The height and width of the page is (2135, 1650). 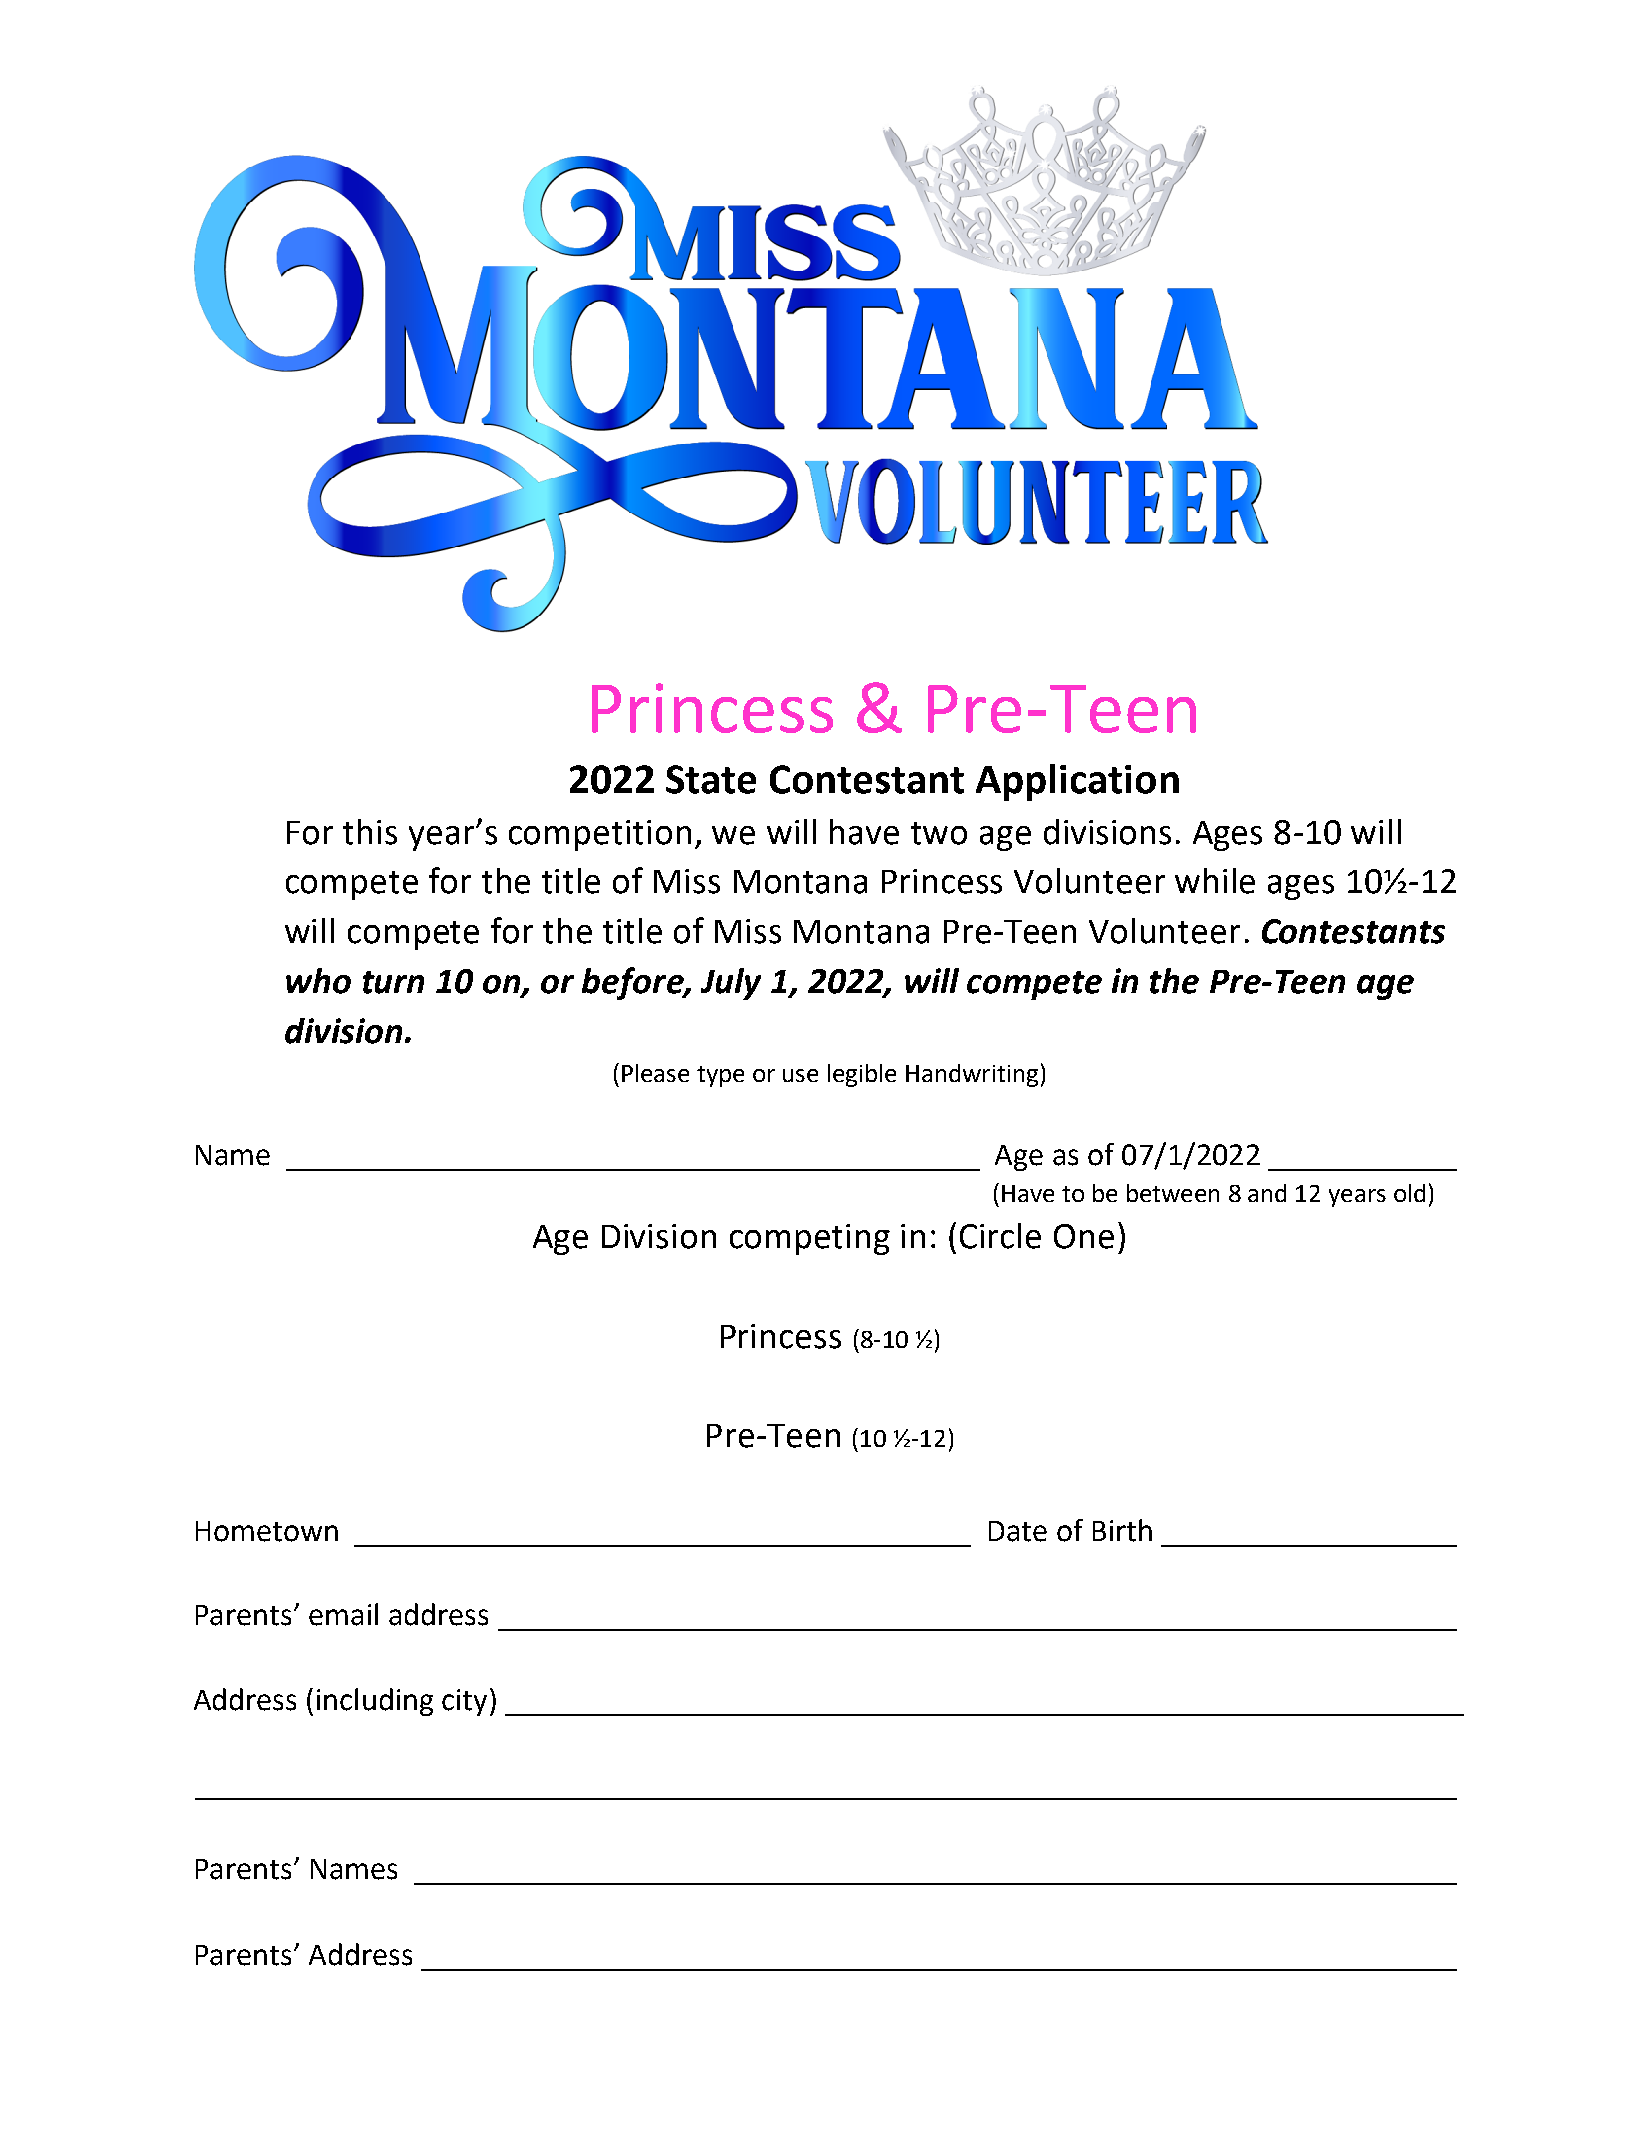 I want to click on two, so click(x=939, y=833).
